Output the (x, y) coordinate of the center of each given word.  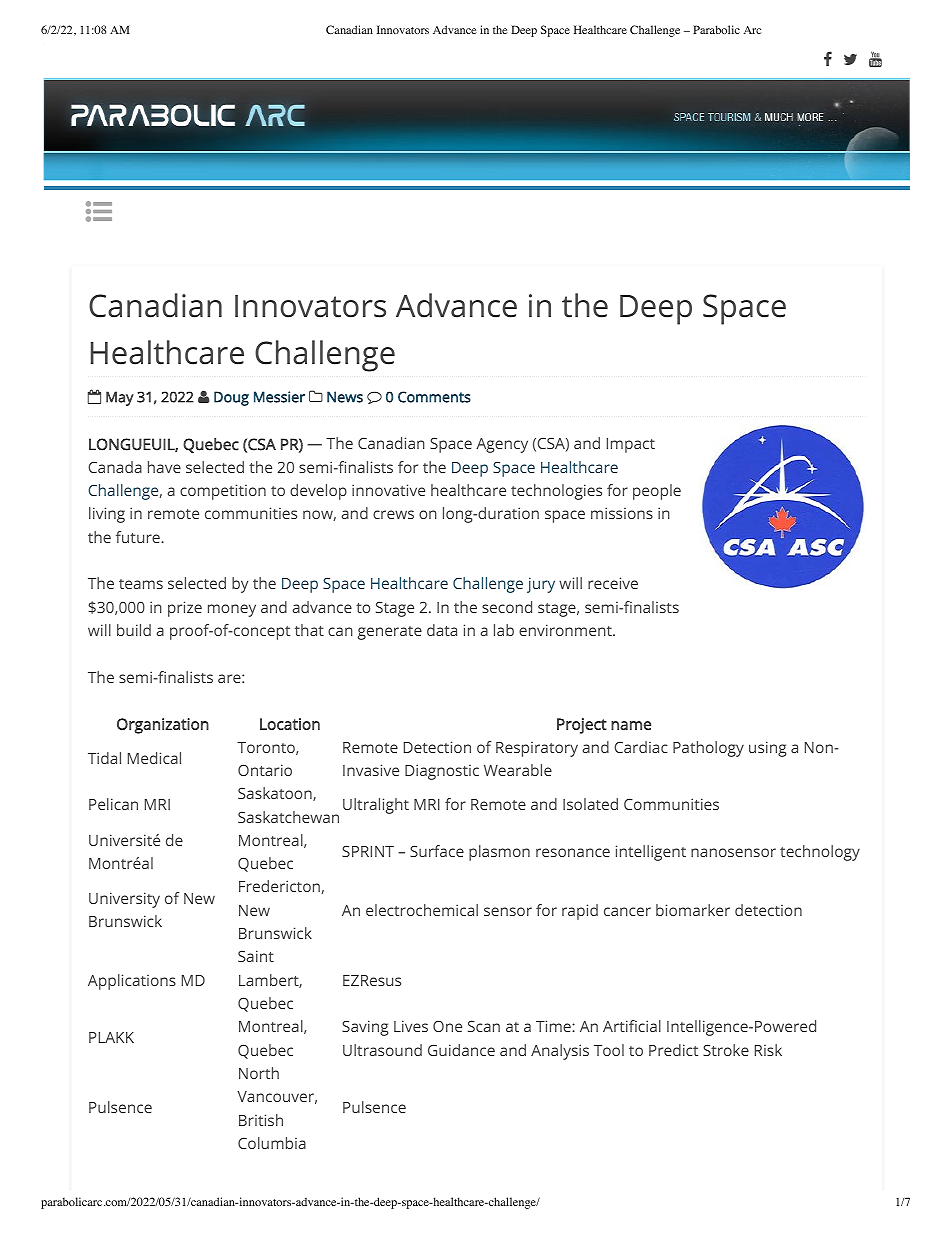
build (134, 630)
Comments (434, 397)
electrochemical (422, 910)
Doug (231, 398)
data (442, 630)
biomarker (693, 910)
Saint (256, 956)
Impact (631, 445)
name (631, 725)
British (261, 1120)
